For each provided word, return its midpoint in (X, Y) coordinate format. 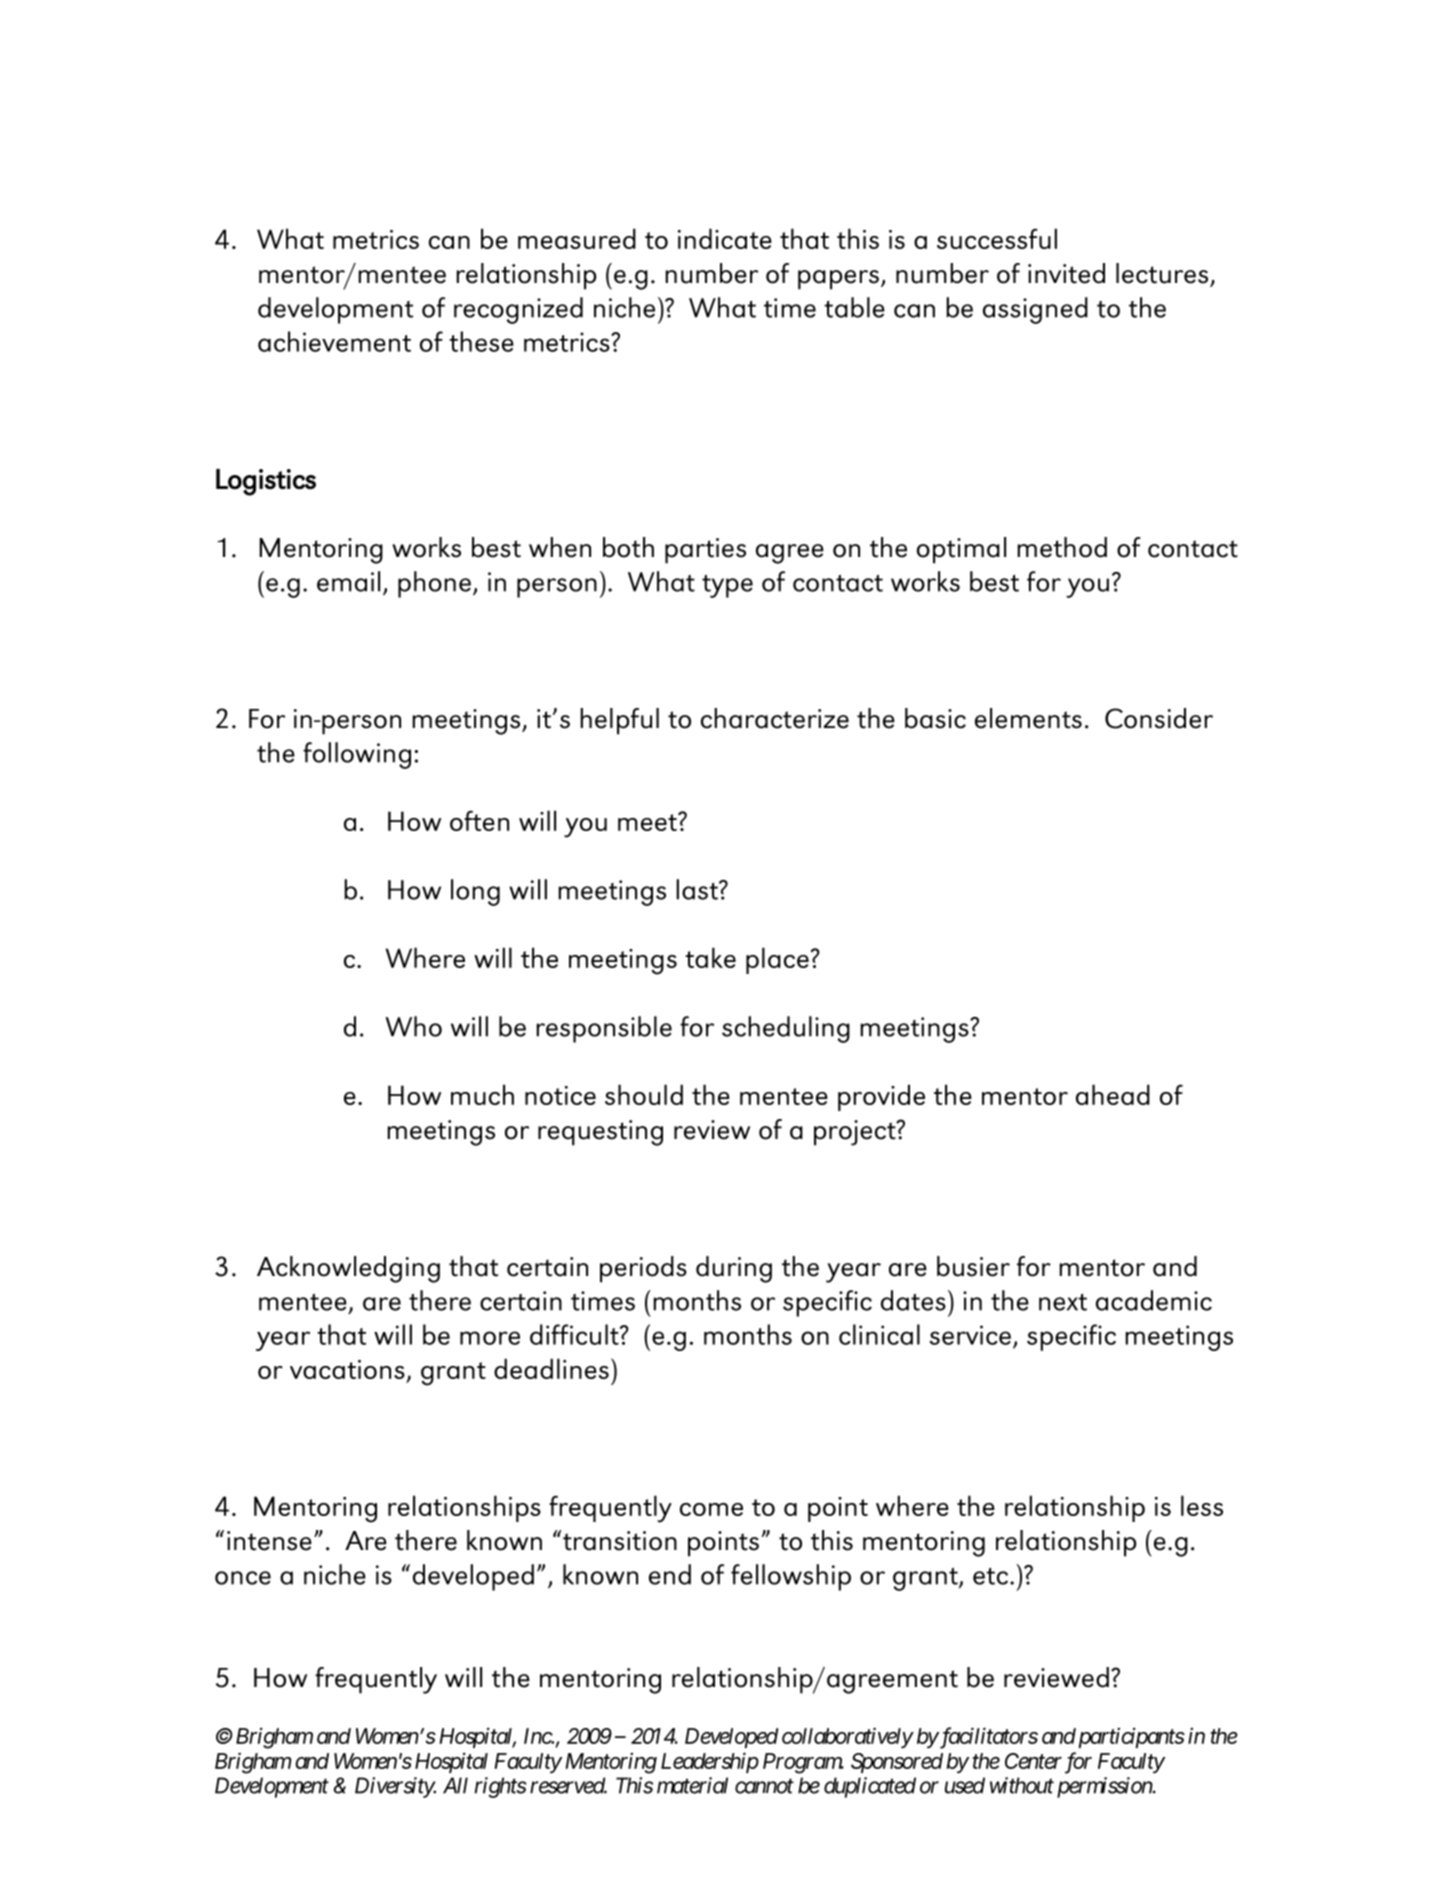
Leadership (710, 1762)
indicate (725, 238)
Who (413, 1026)
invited (1066, 273)
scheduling (786, 1029)
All (455, 1785)
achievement (334, 341)
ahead (1113, 1094)
